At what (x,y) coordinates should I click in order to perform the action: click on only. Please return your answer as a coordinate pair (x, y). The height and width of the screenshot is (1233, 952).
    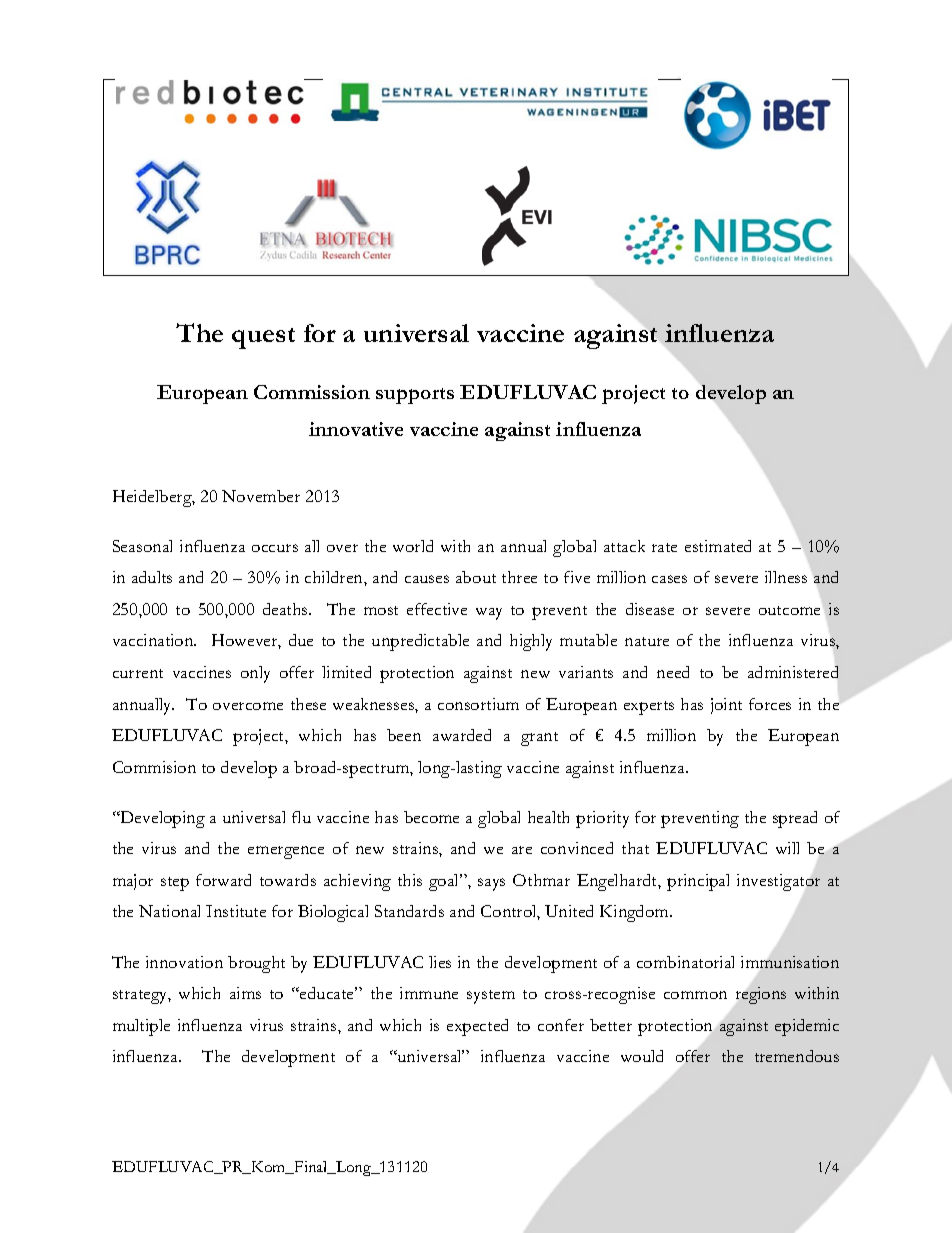
    Looking at the image, I should click on (255, 674).
